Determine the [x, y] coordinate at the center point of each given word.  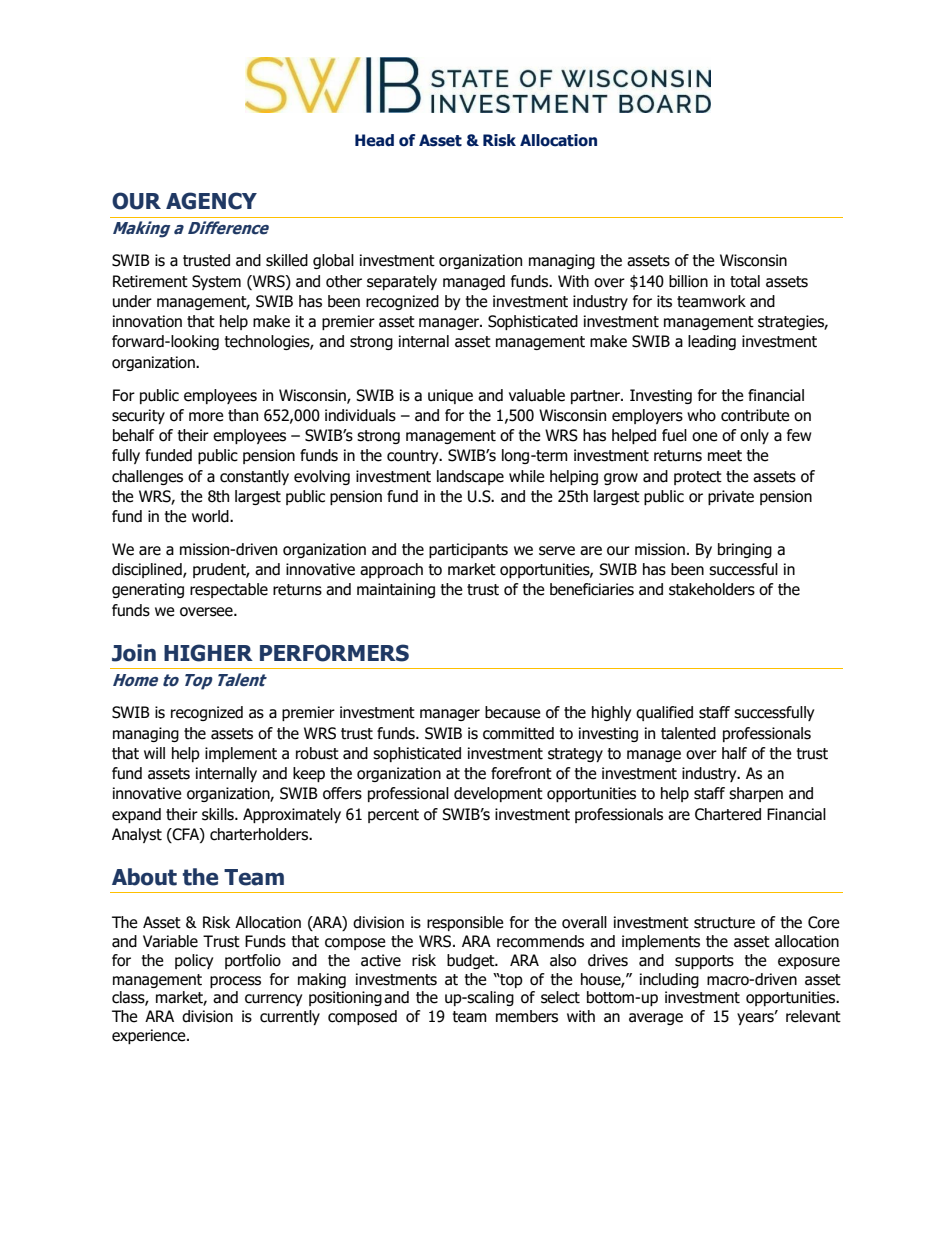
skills [219, 814]
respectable [229, 590]
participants [468, 550]
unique [450, 396]
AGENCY [211, 201]
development [498, 794]
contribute [755, 415]
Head [374, 140]
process [235, 982]
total [745, 281]
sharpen [756, 794]
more [206, 417]
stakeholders [712, 589]
